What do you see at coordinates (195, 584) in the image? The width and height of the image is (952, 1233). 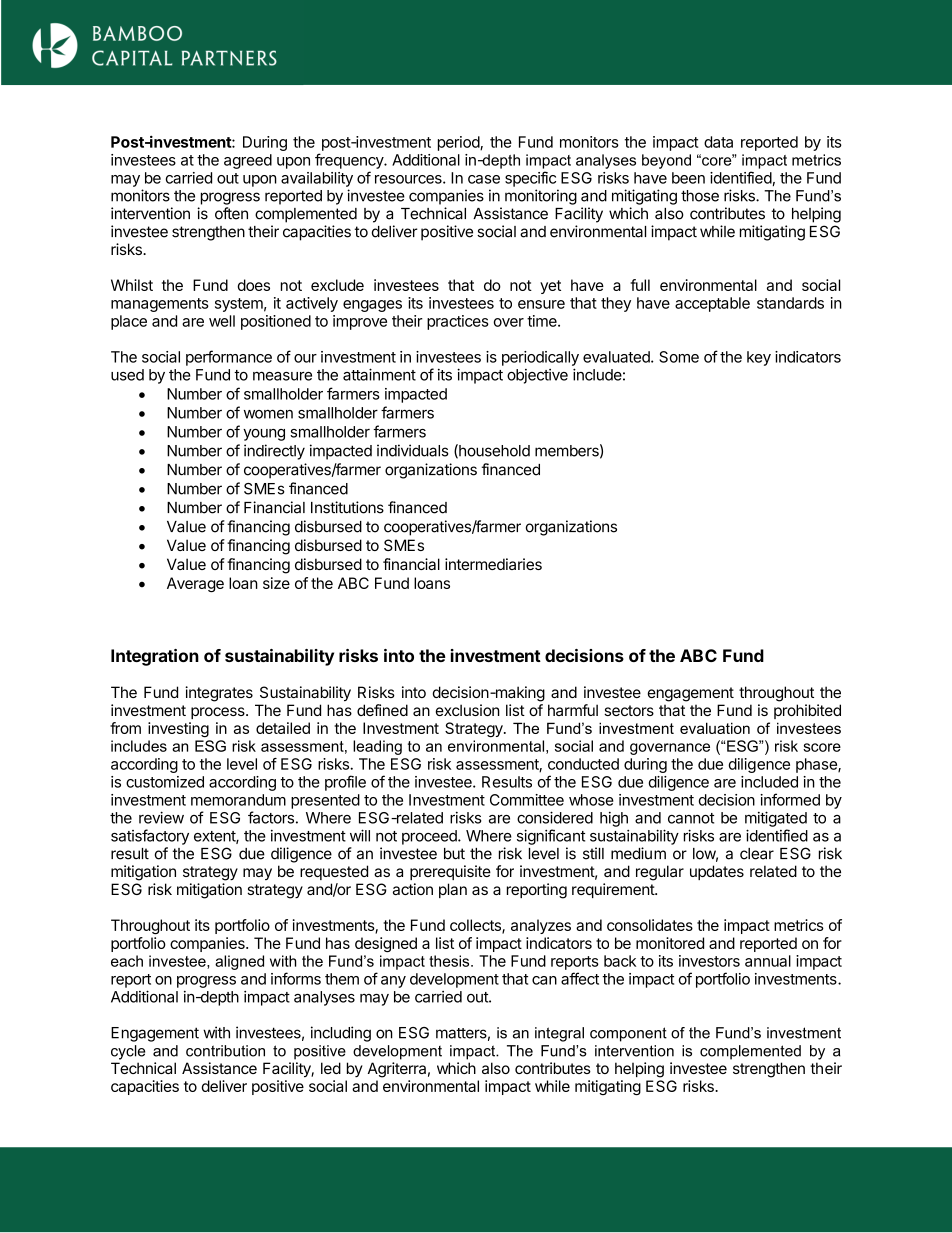 I see `Average` at bounding box center [195, 584].
